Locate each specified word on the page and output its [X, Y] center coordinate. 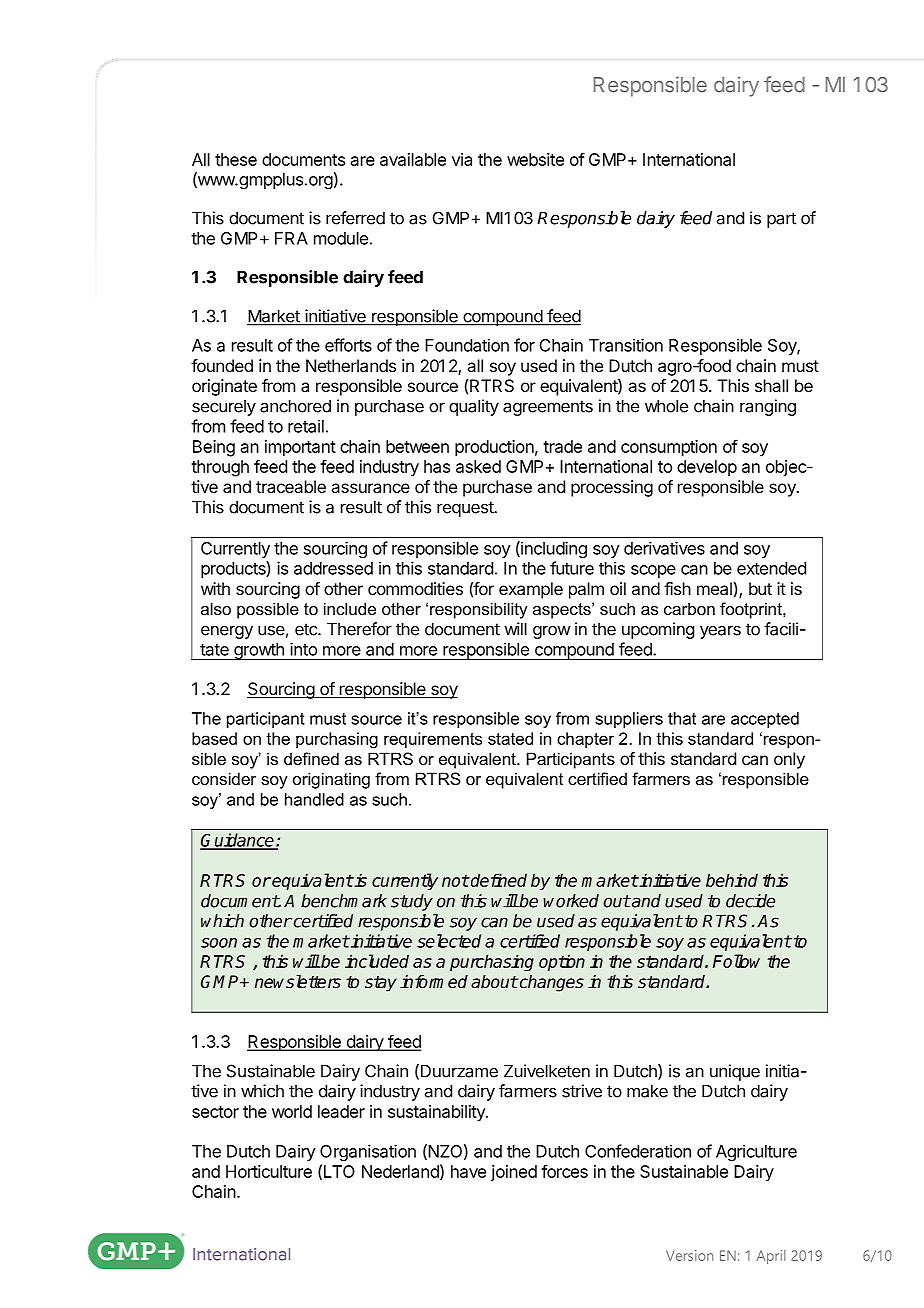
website [535, 159]
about [494, 982]
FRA [291, 238]
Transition [626, 345]
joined [514, 1173]
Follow [736, 961]
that [682, 718]
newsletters [298, 982]
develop [707, 468]
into [303, 649]
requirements [433, 740]
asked [478, 466]
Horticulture [269, 1171]
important [300, 448]
